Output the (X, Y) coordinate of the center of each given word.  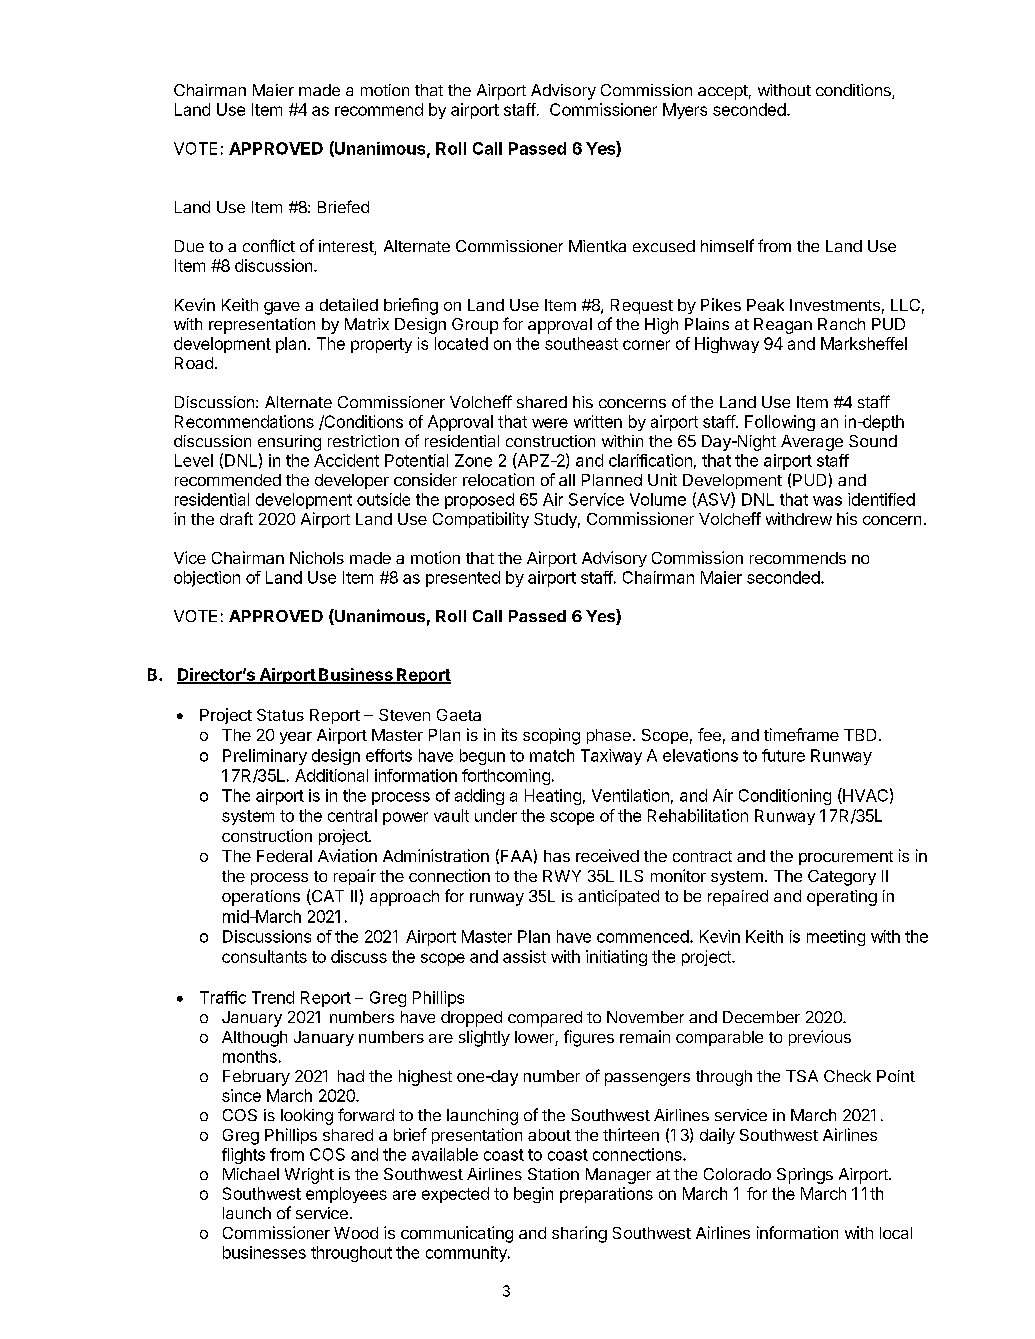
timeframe (801, 734)
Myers (685, 111)
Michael (251, 1174)
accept (723, 92)
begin (533, 1195)
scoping (551, 736)
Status (280, 715)
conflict (269, 245)
